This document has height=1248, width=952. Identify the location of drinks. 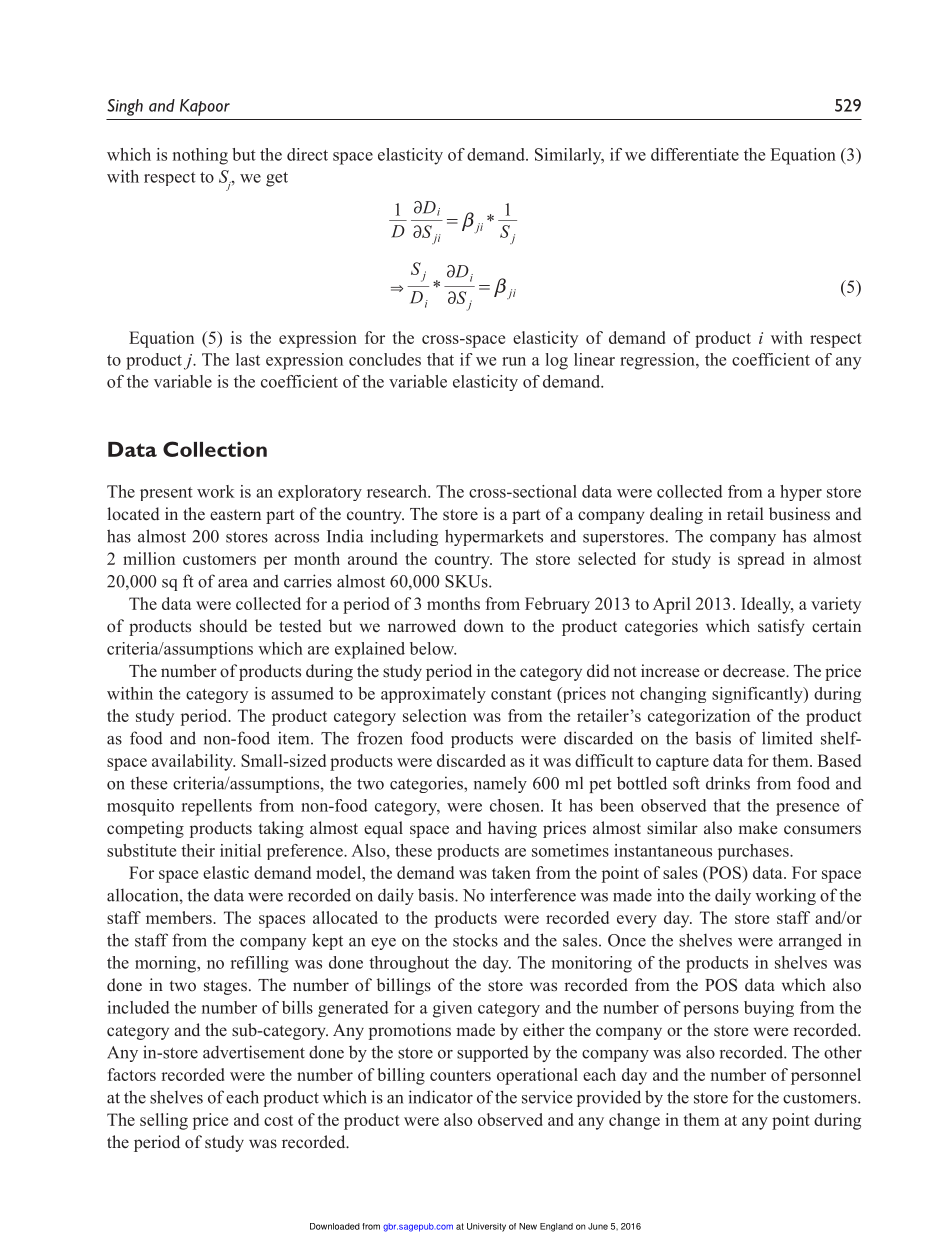
(728, 783).
